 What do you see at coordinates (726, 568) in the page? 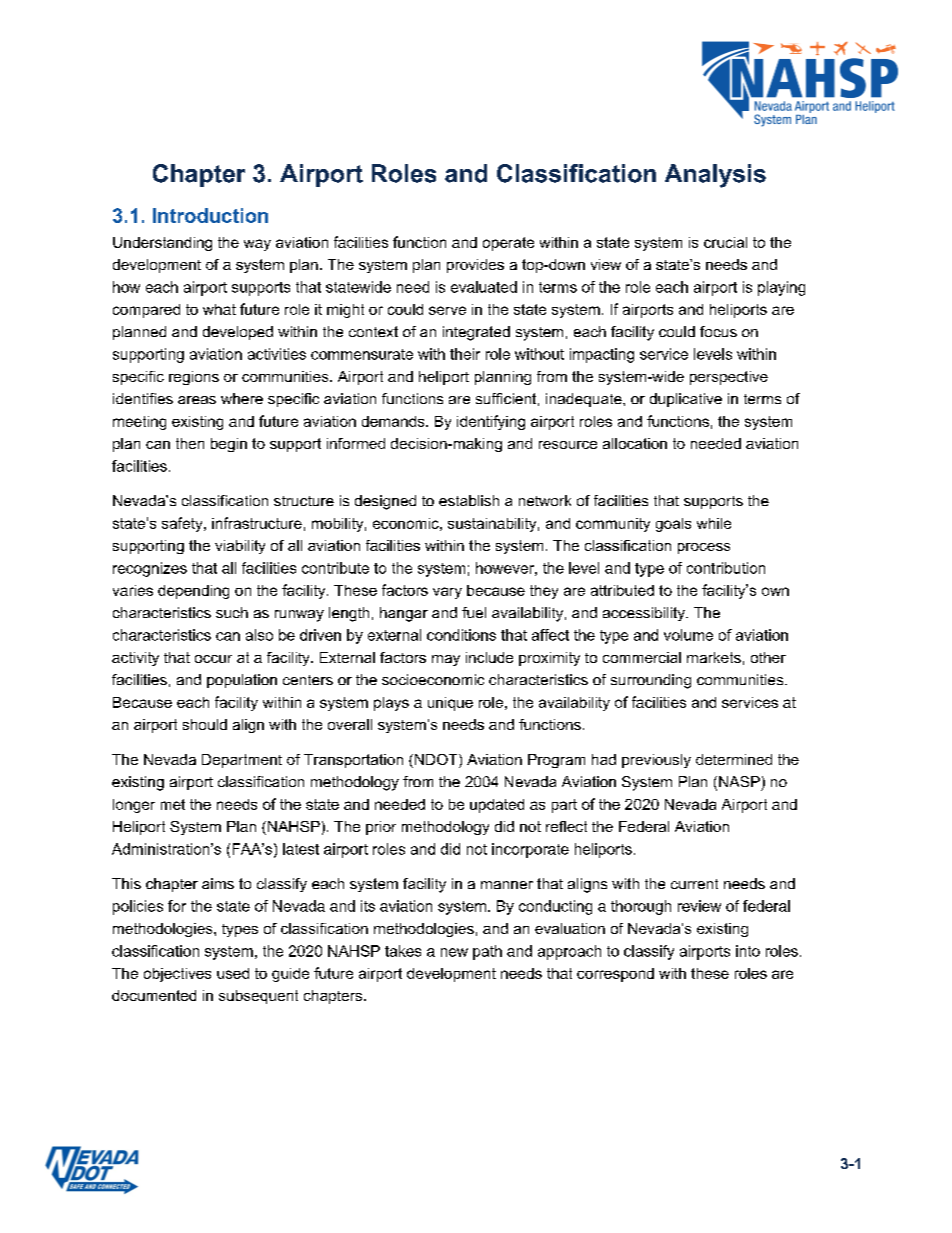
I see `contribution` at bounding box center [726, 568].
